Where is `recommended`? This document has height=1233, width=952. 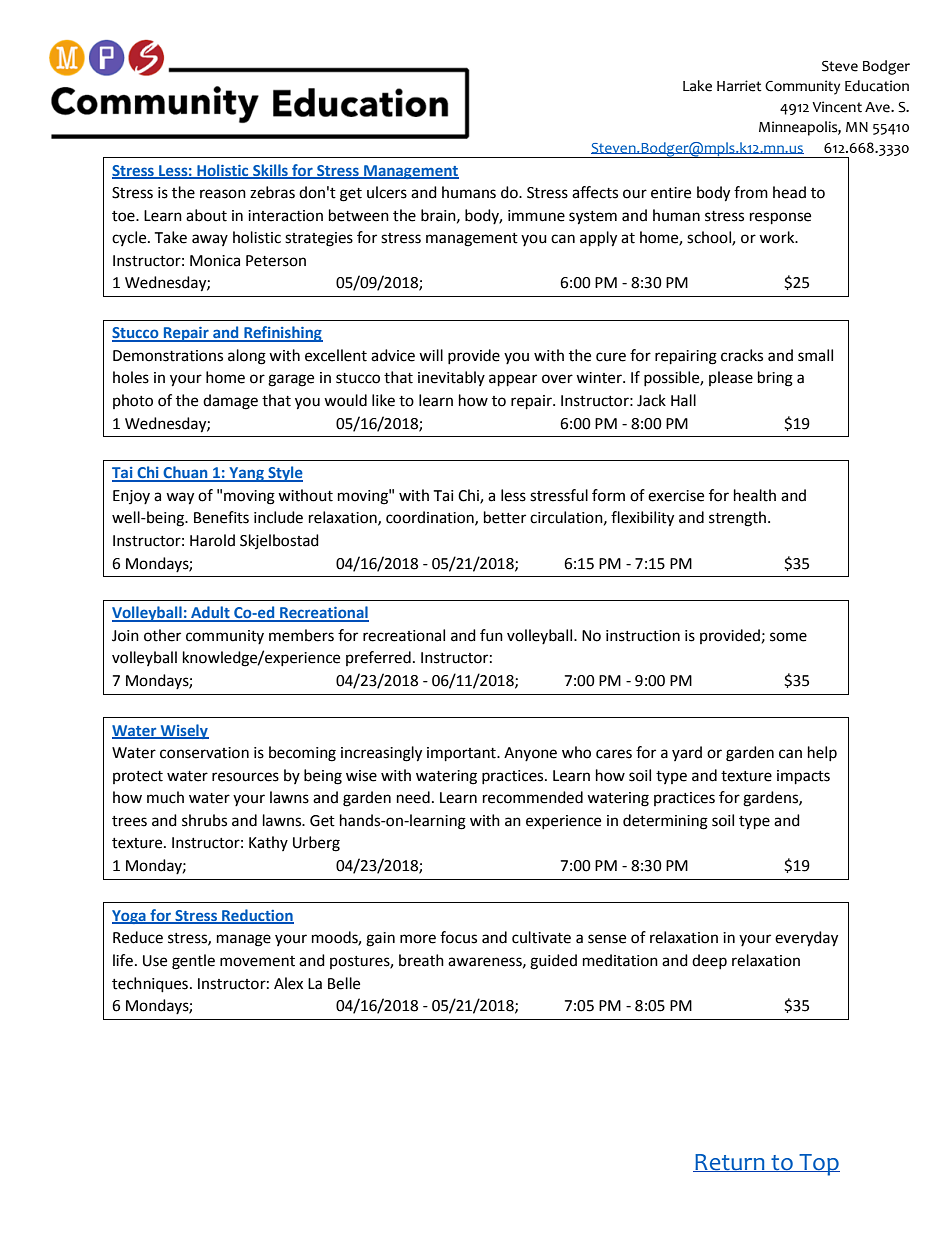 recommended is located at coordinates (533, 797).
